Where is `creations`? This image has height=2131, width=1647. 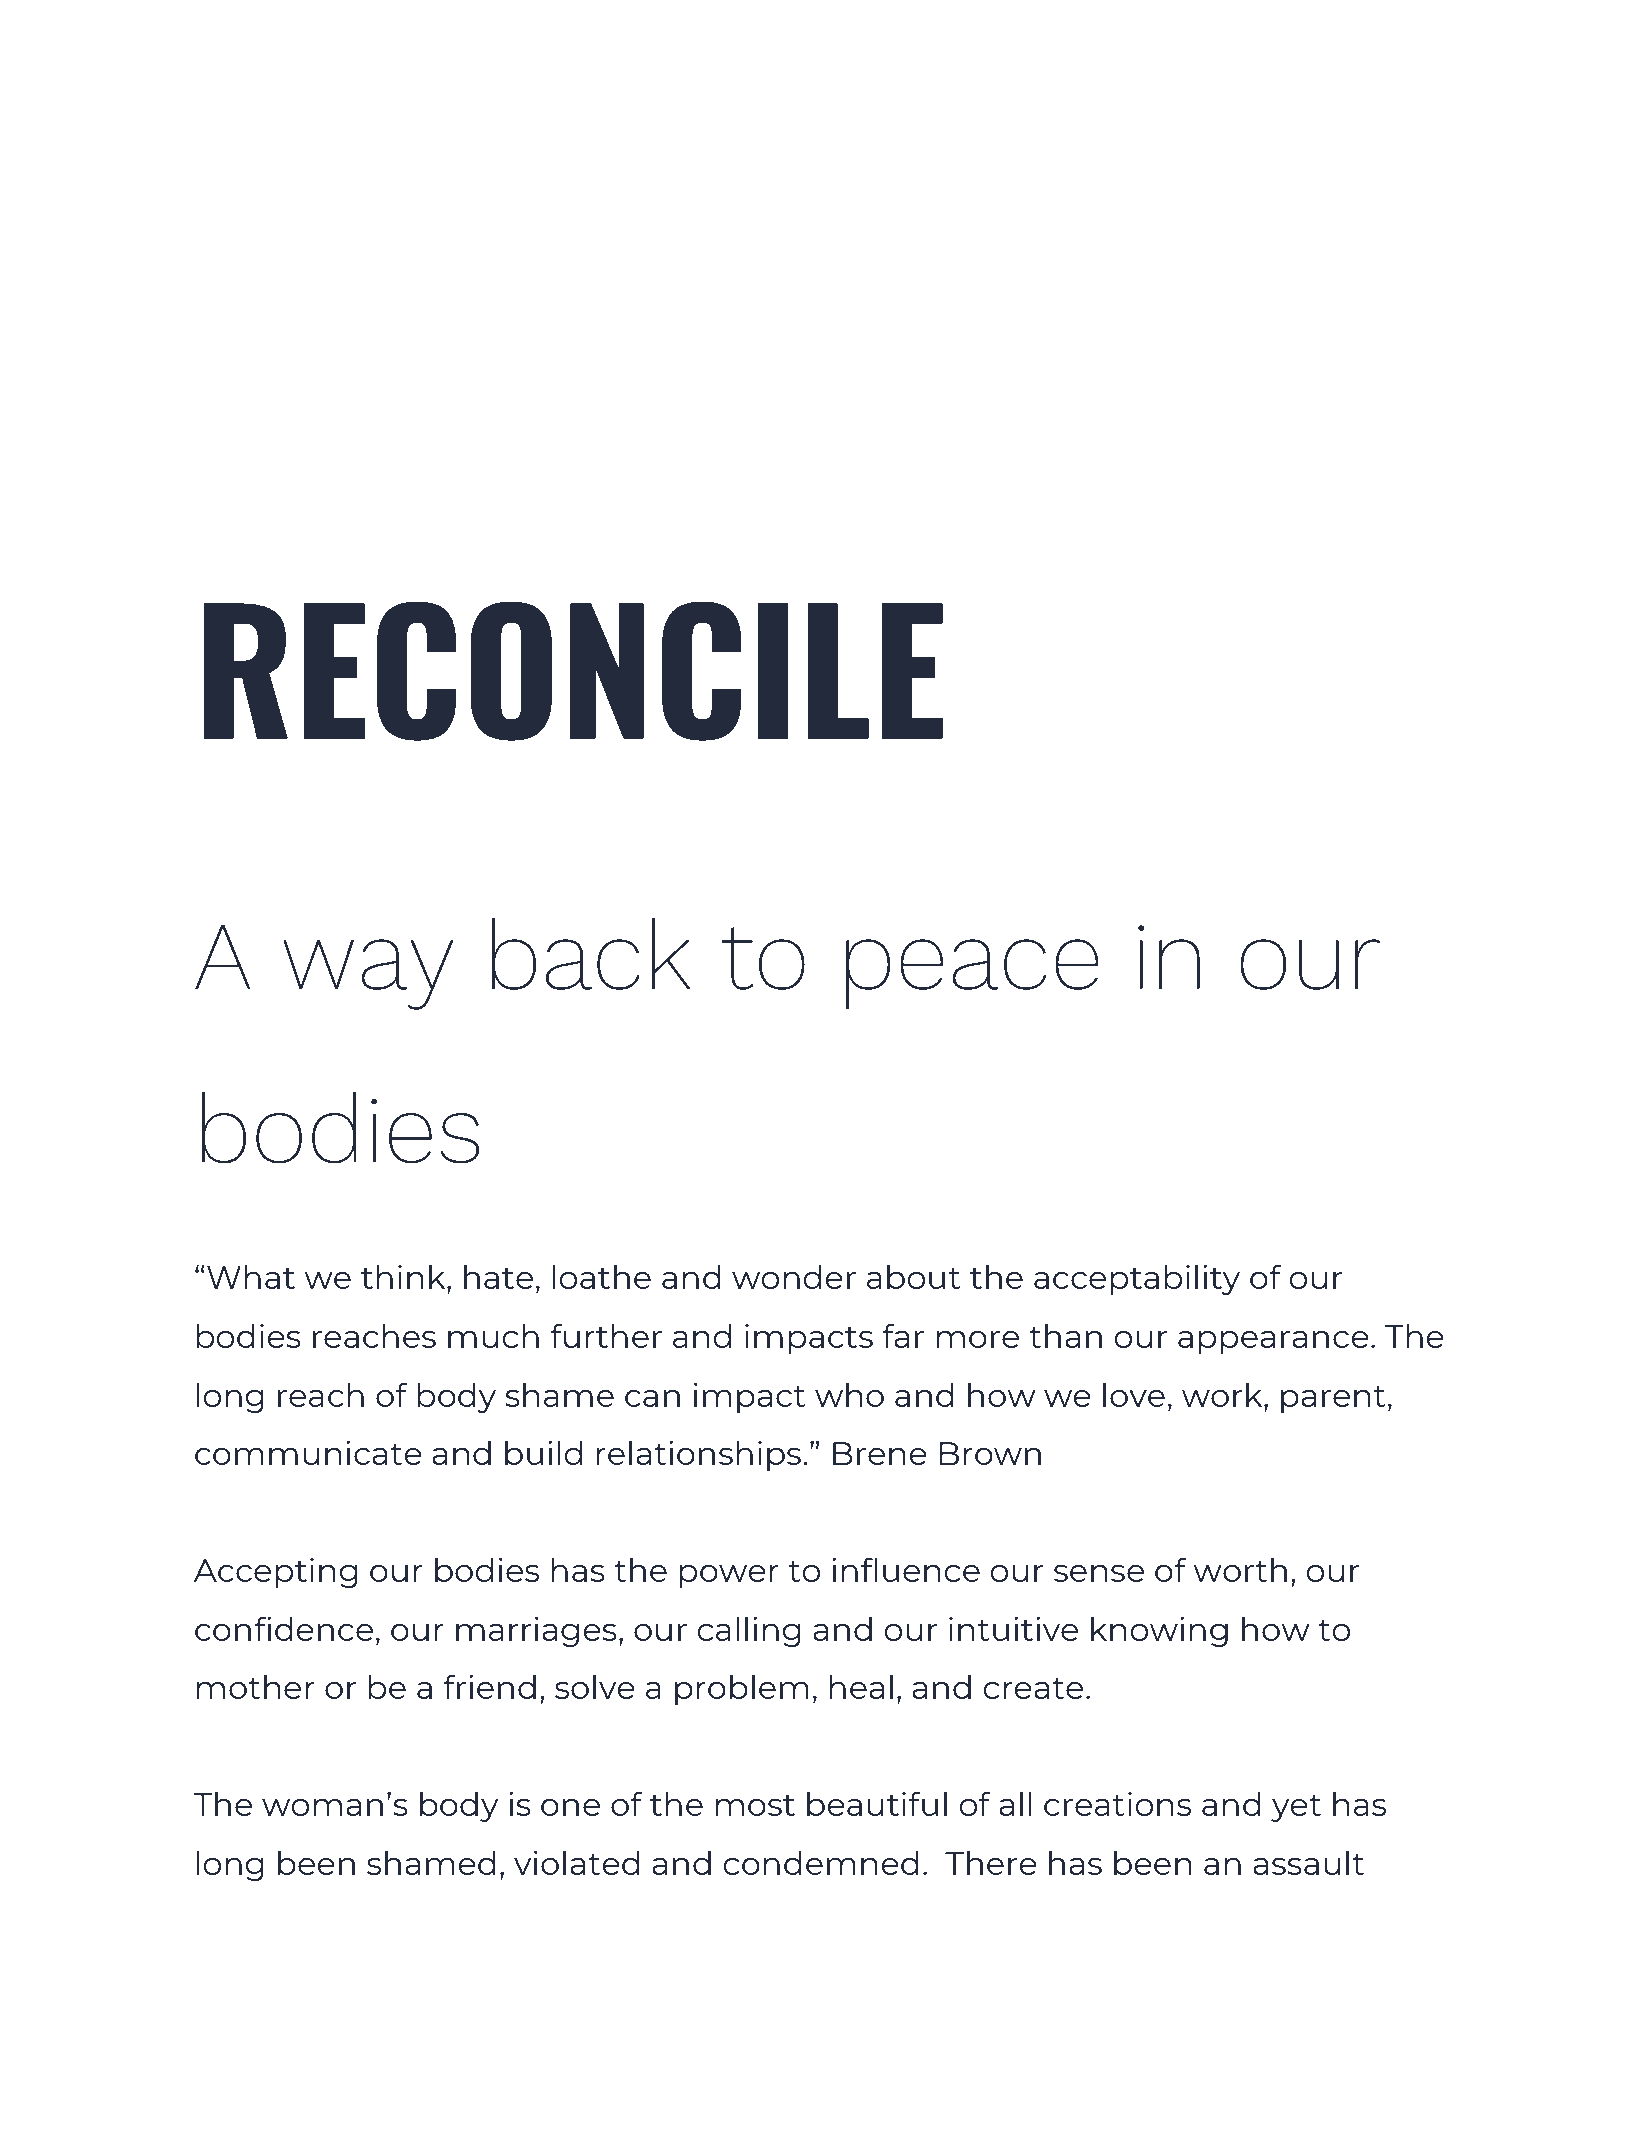
creations is located at coordinates (1117, 1804).
